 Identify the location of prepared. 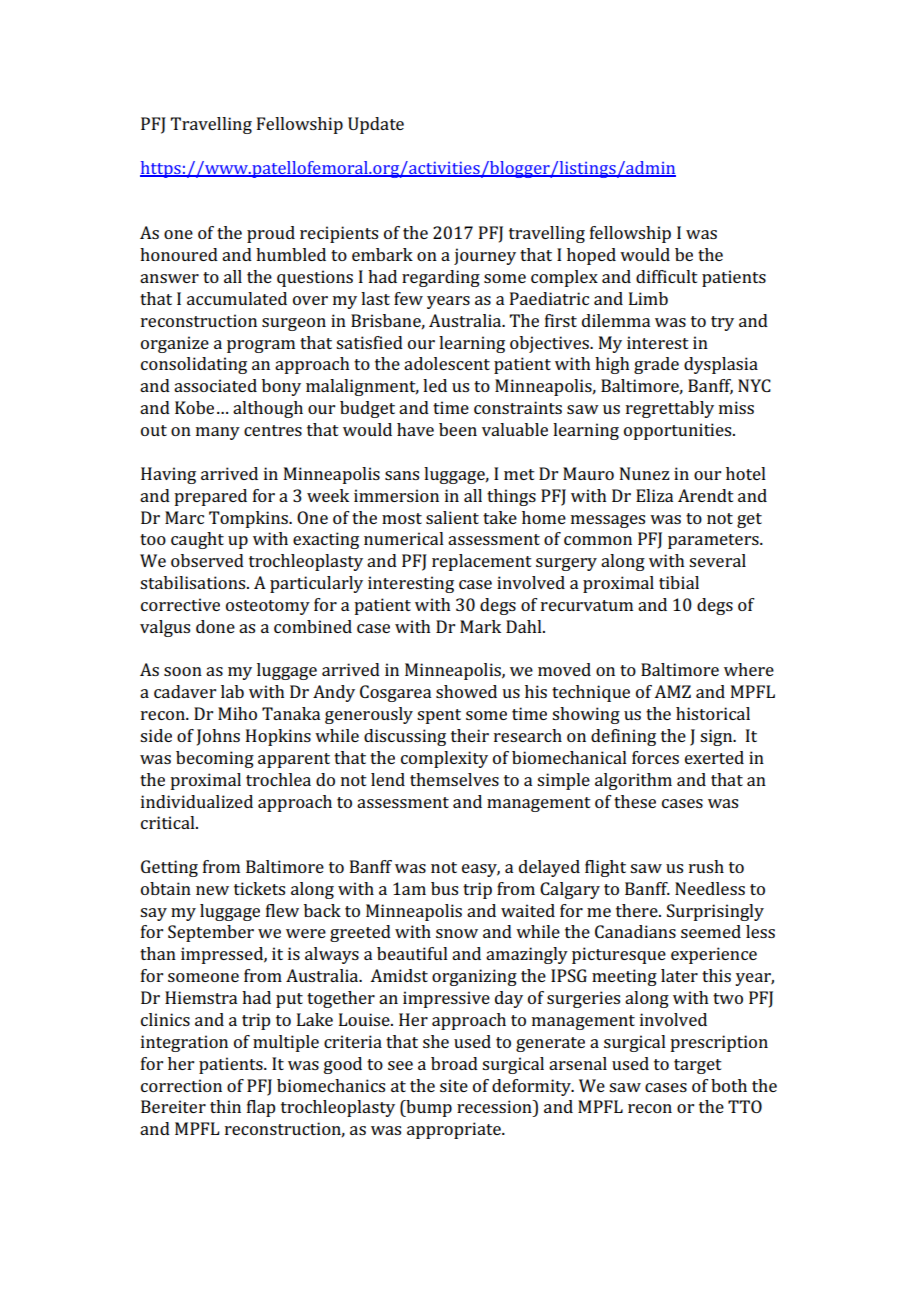
(210, 497).
